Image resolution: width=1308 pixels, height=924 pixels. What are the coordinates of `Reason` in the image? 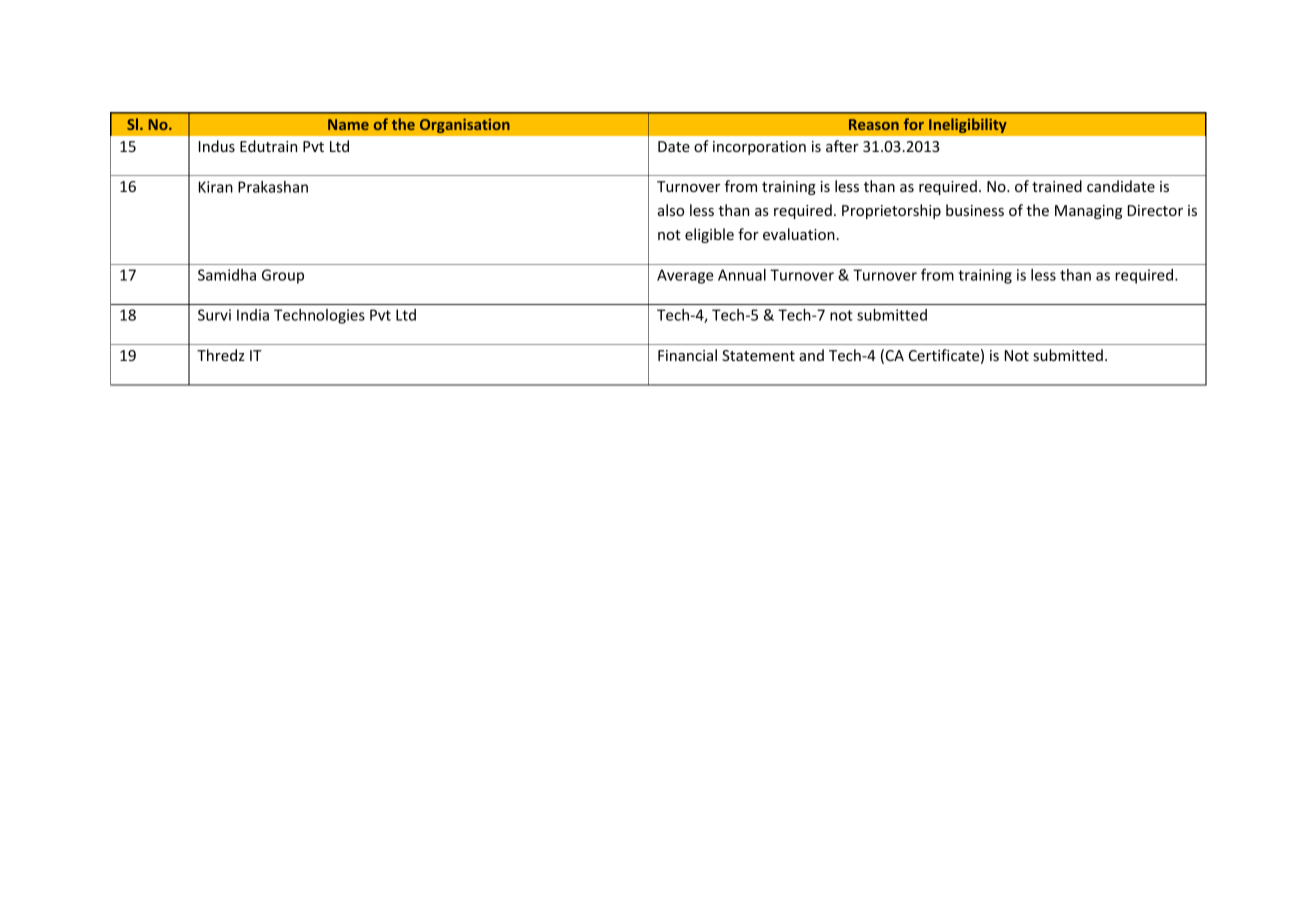 It's located at (874, 124).
